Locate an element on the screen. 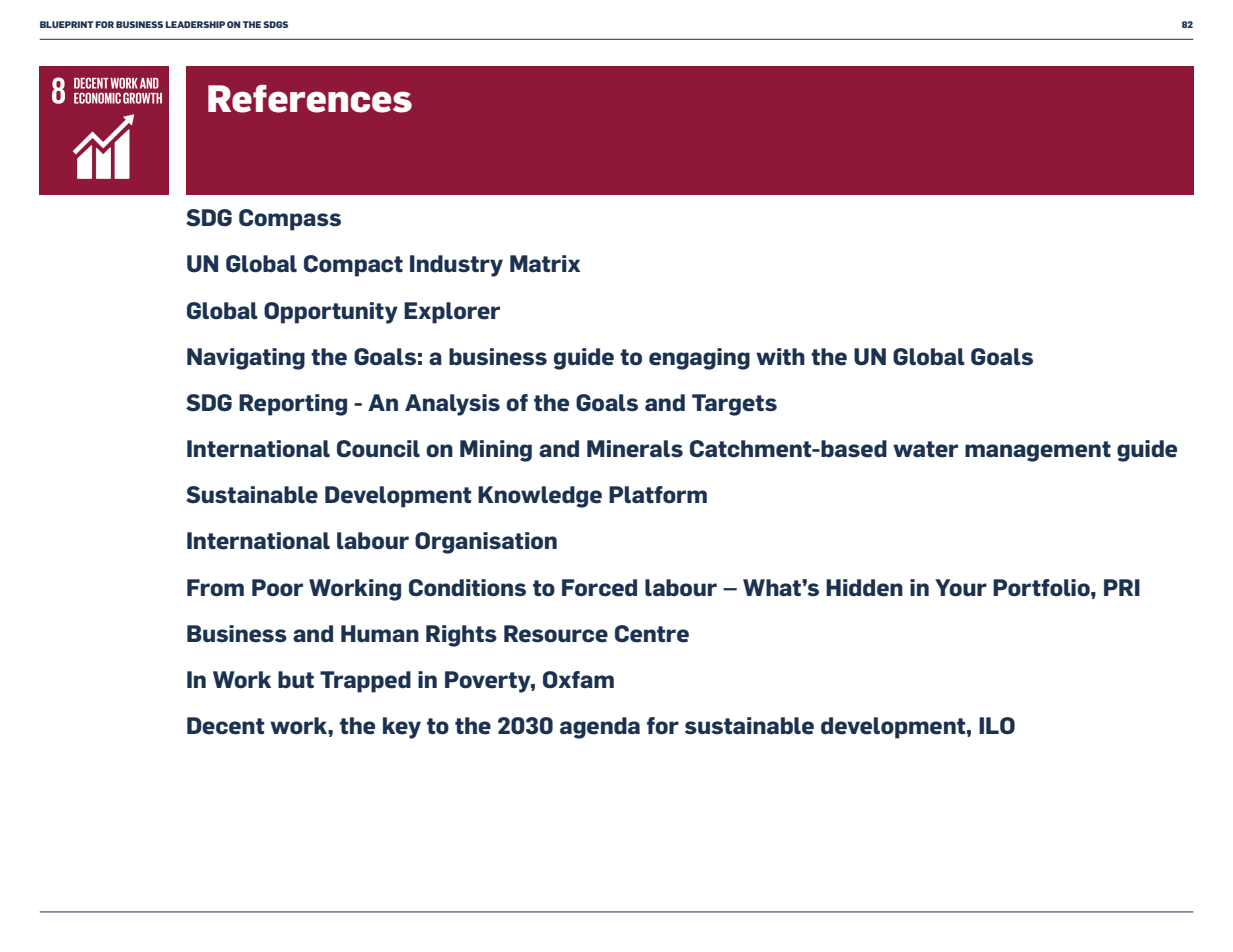  Decent is located at coordinates (225, 726).
